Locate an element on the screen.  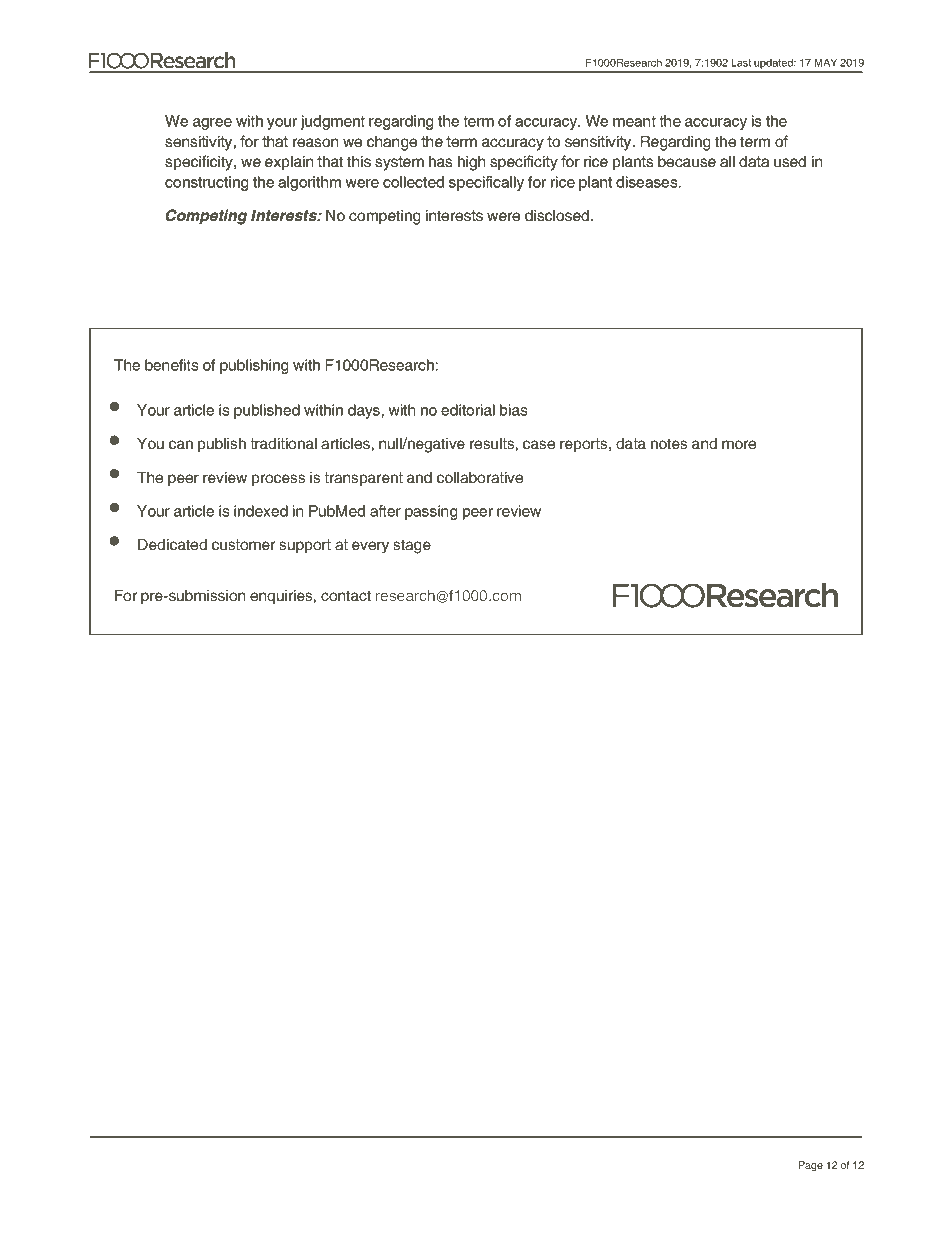
collaborative is located at coordinates (480, 478).
